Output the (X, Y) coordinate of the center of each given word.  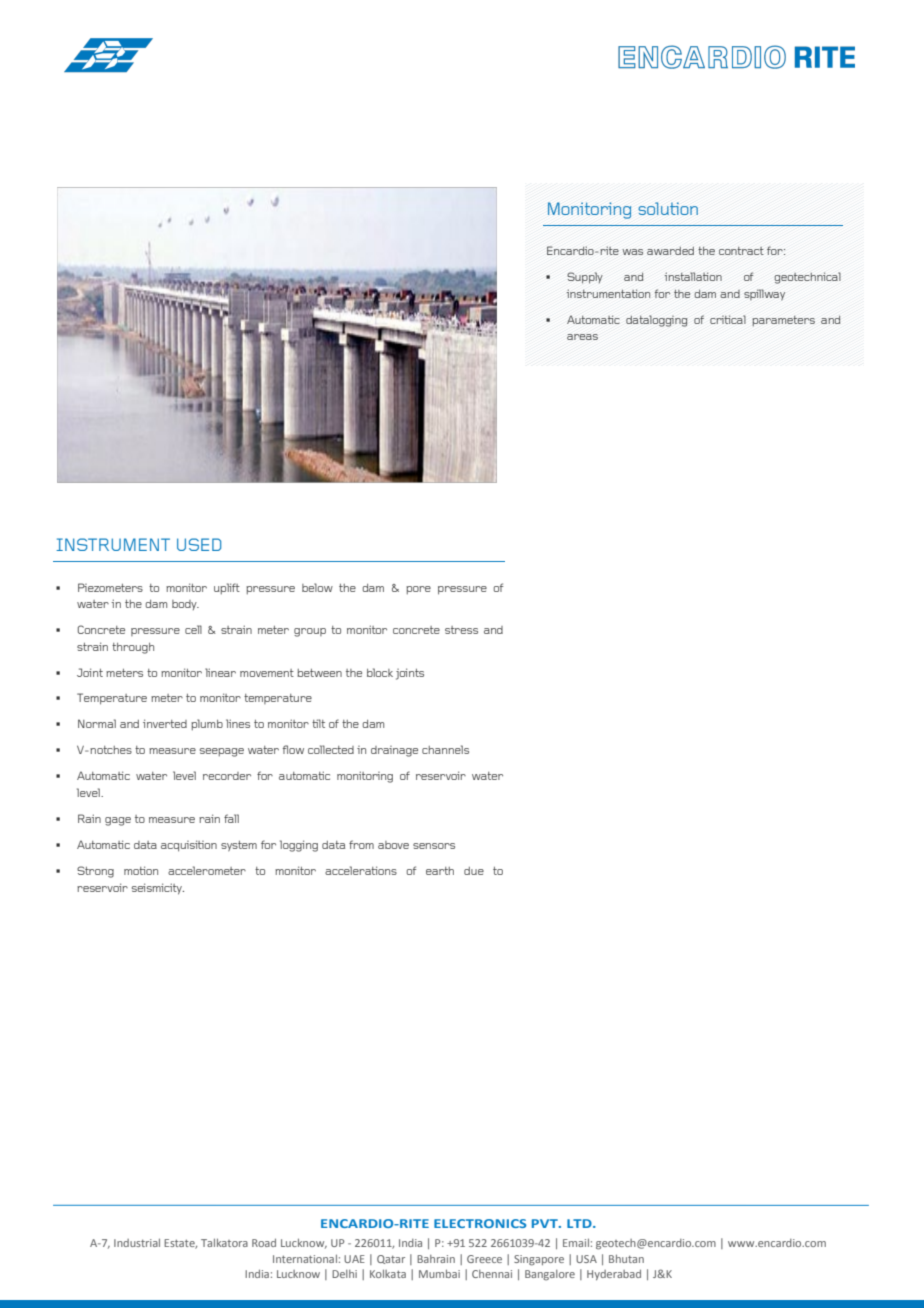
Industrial (137, 1243)
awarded (670, 251)
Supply (585, 278)
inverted (165, 723)
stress (461, 630)
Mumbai (439, 1274)
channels (445, 749)
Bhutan (626, 1259)
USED (199, 544)
